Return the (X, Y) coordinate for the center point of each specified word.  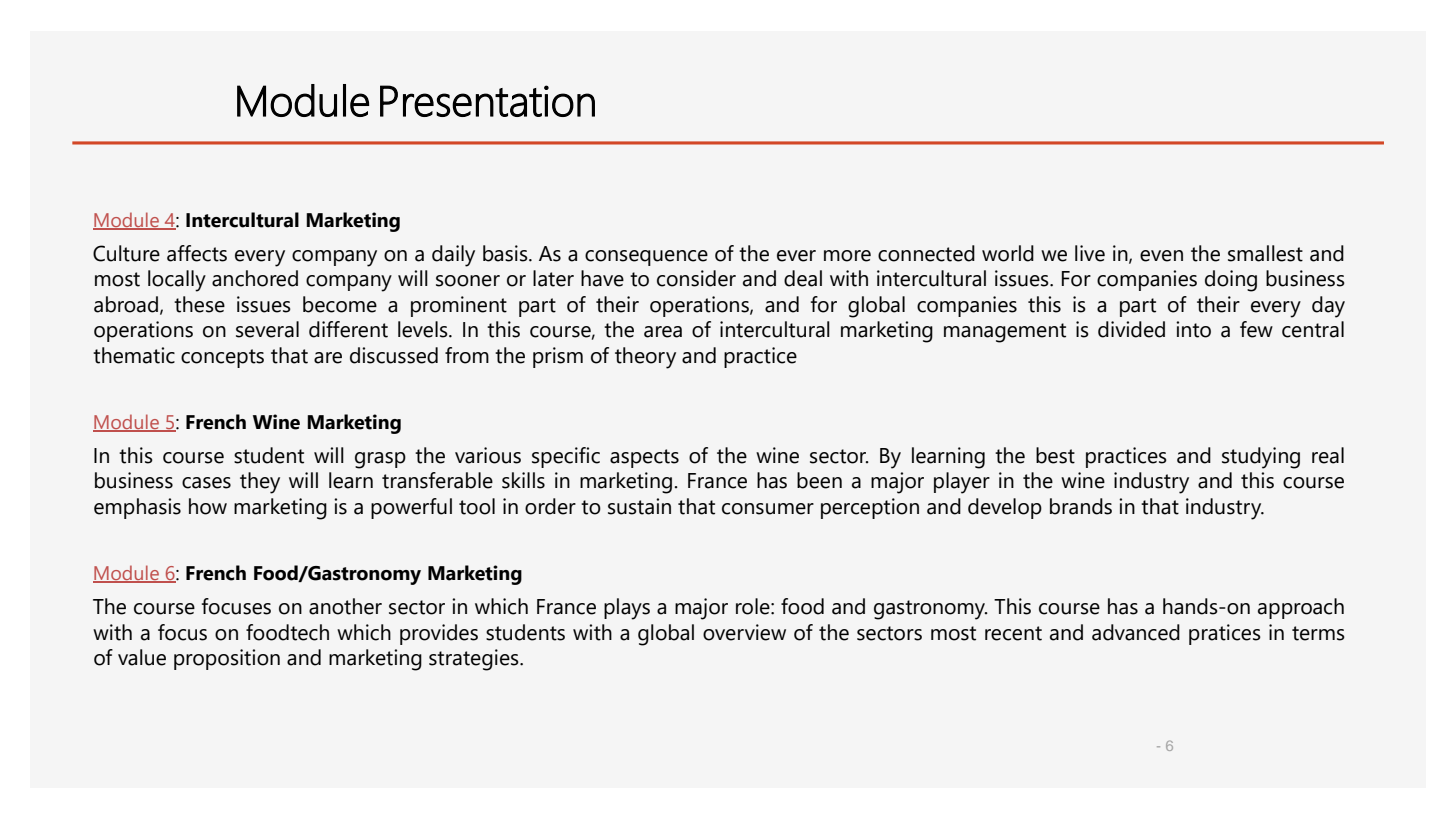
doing (1231, 281)
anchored (255, 278)
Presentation (487, 101)
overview (744, 632)
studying (1261, 458)
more (847, 256)
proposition (227, 659)
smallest (1265, 253)
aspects (644, 458)
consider (696, 278)
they (260, 483)
